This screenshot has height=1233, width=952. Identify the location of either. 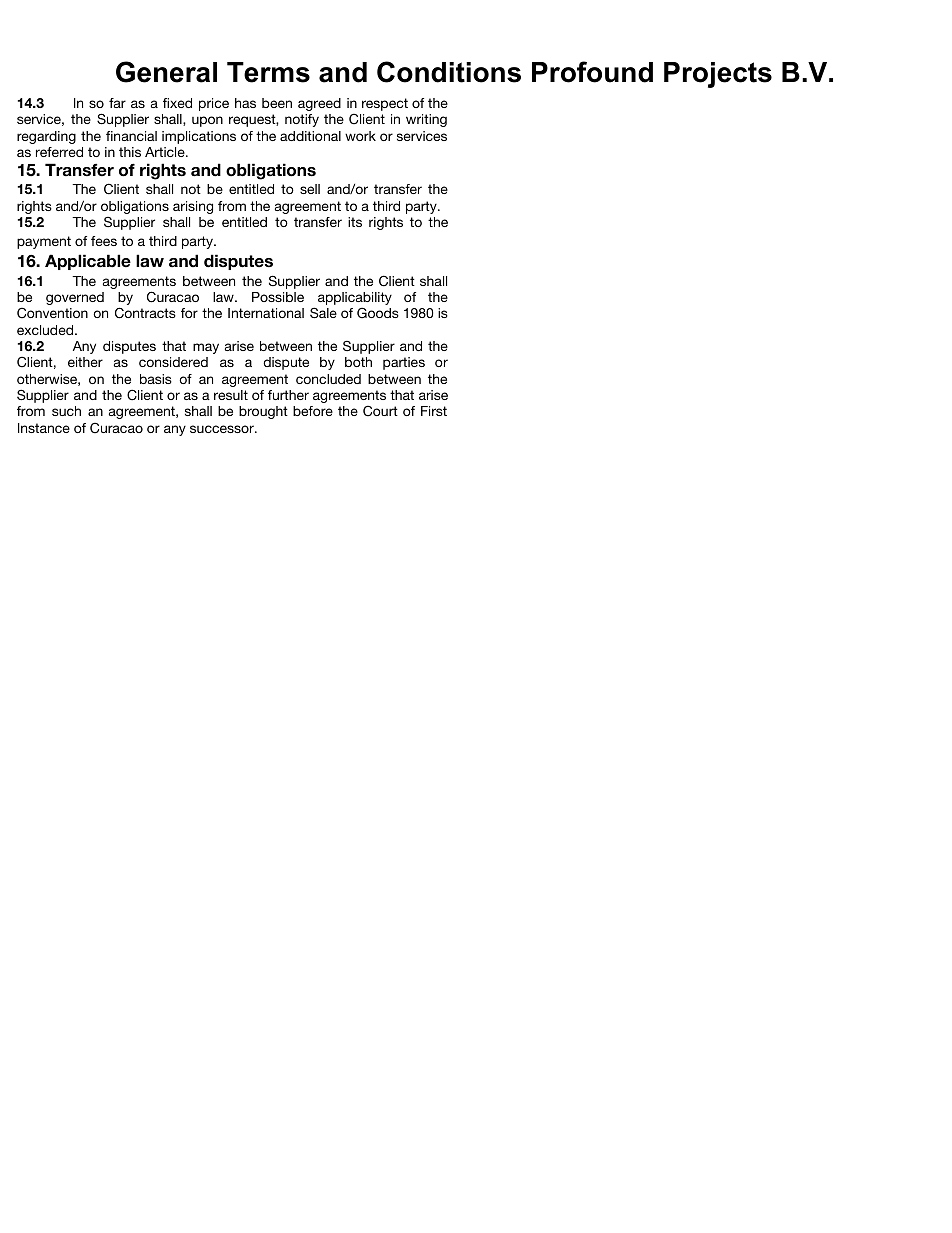
(85, 362).
